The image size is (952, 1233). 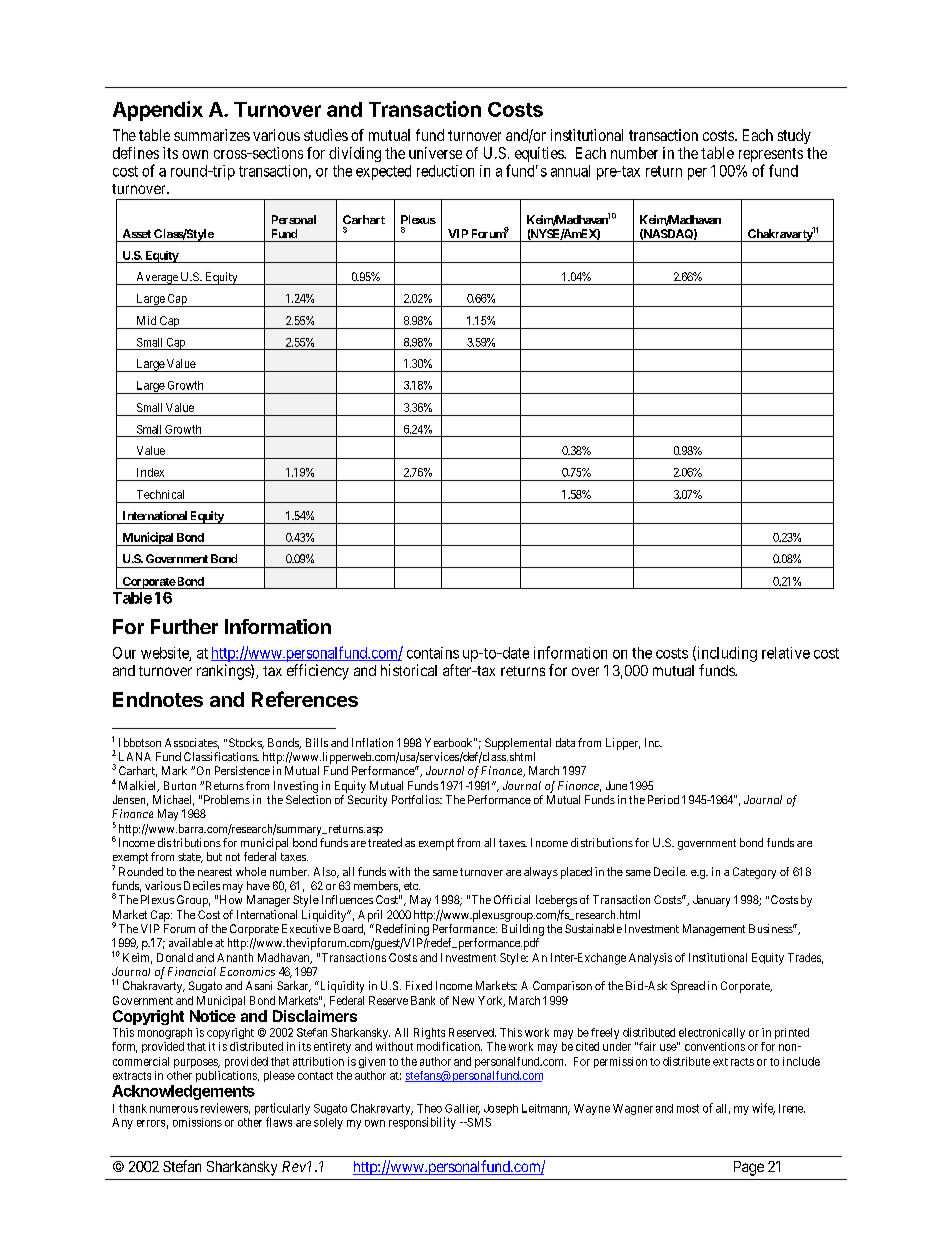 I want to click on relative, so click(x=786, y=653).
